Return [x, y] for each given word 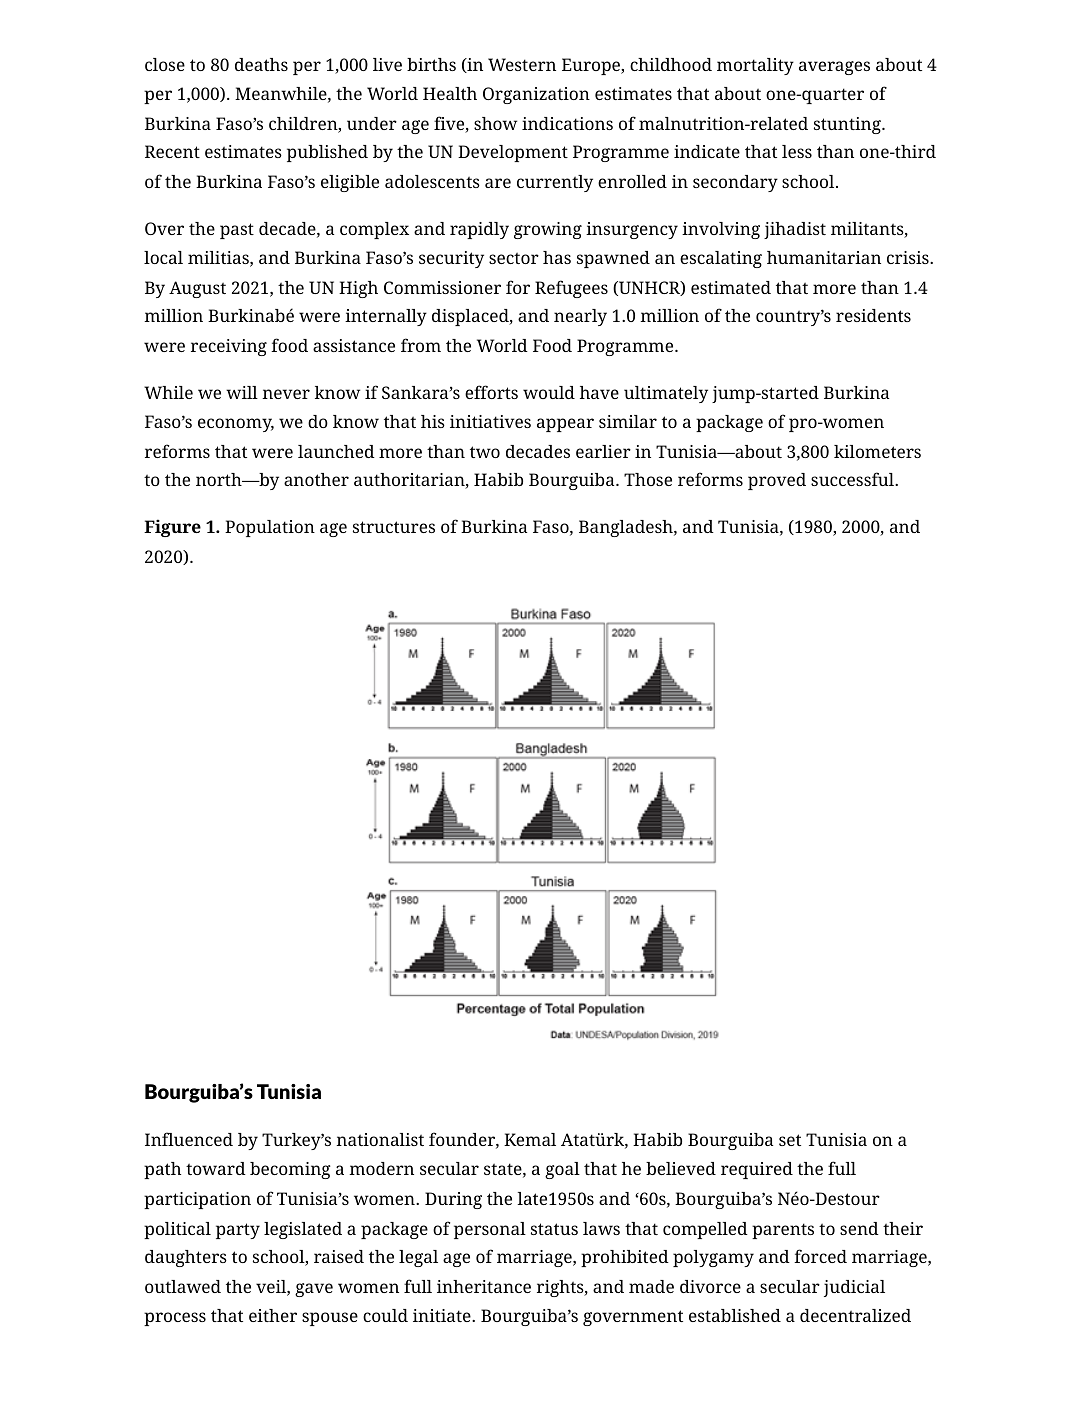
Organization [536, 95]
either [273, 1315]
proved [777, 481]
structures [394, 527]
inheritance [484, 1286]
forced [820, 1256]
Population [270, 528]
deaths [261, 64]
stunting [848, 125]
